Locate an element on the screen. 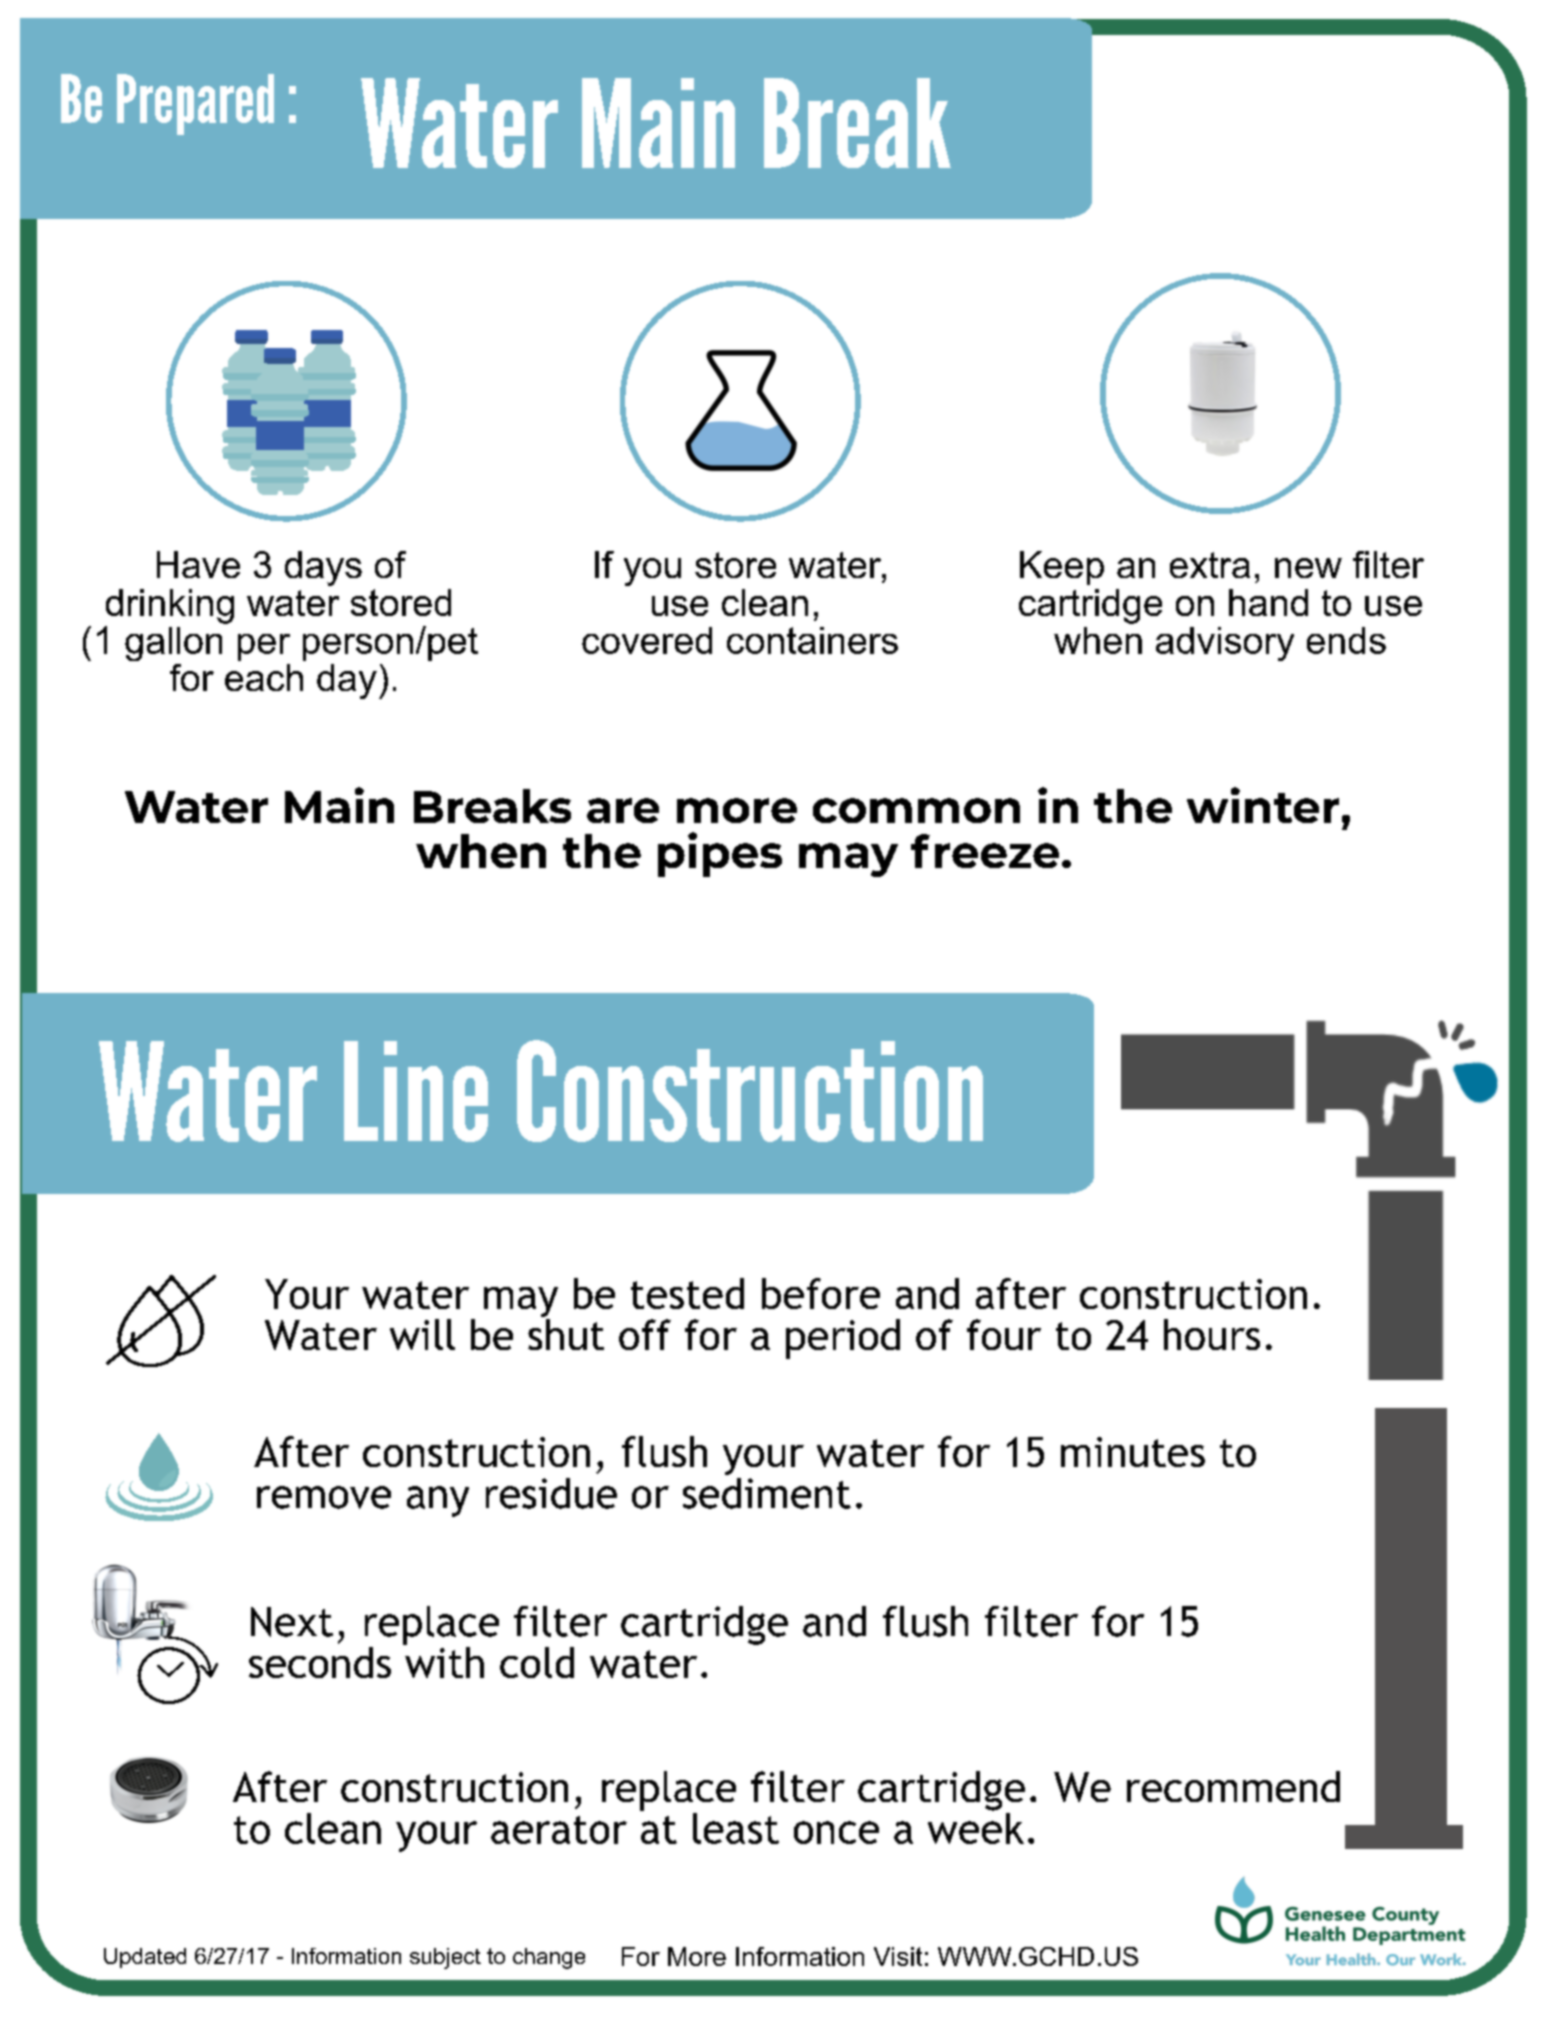  Keep is located at coordinates (1062, 568).
